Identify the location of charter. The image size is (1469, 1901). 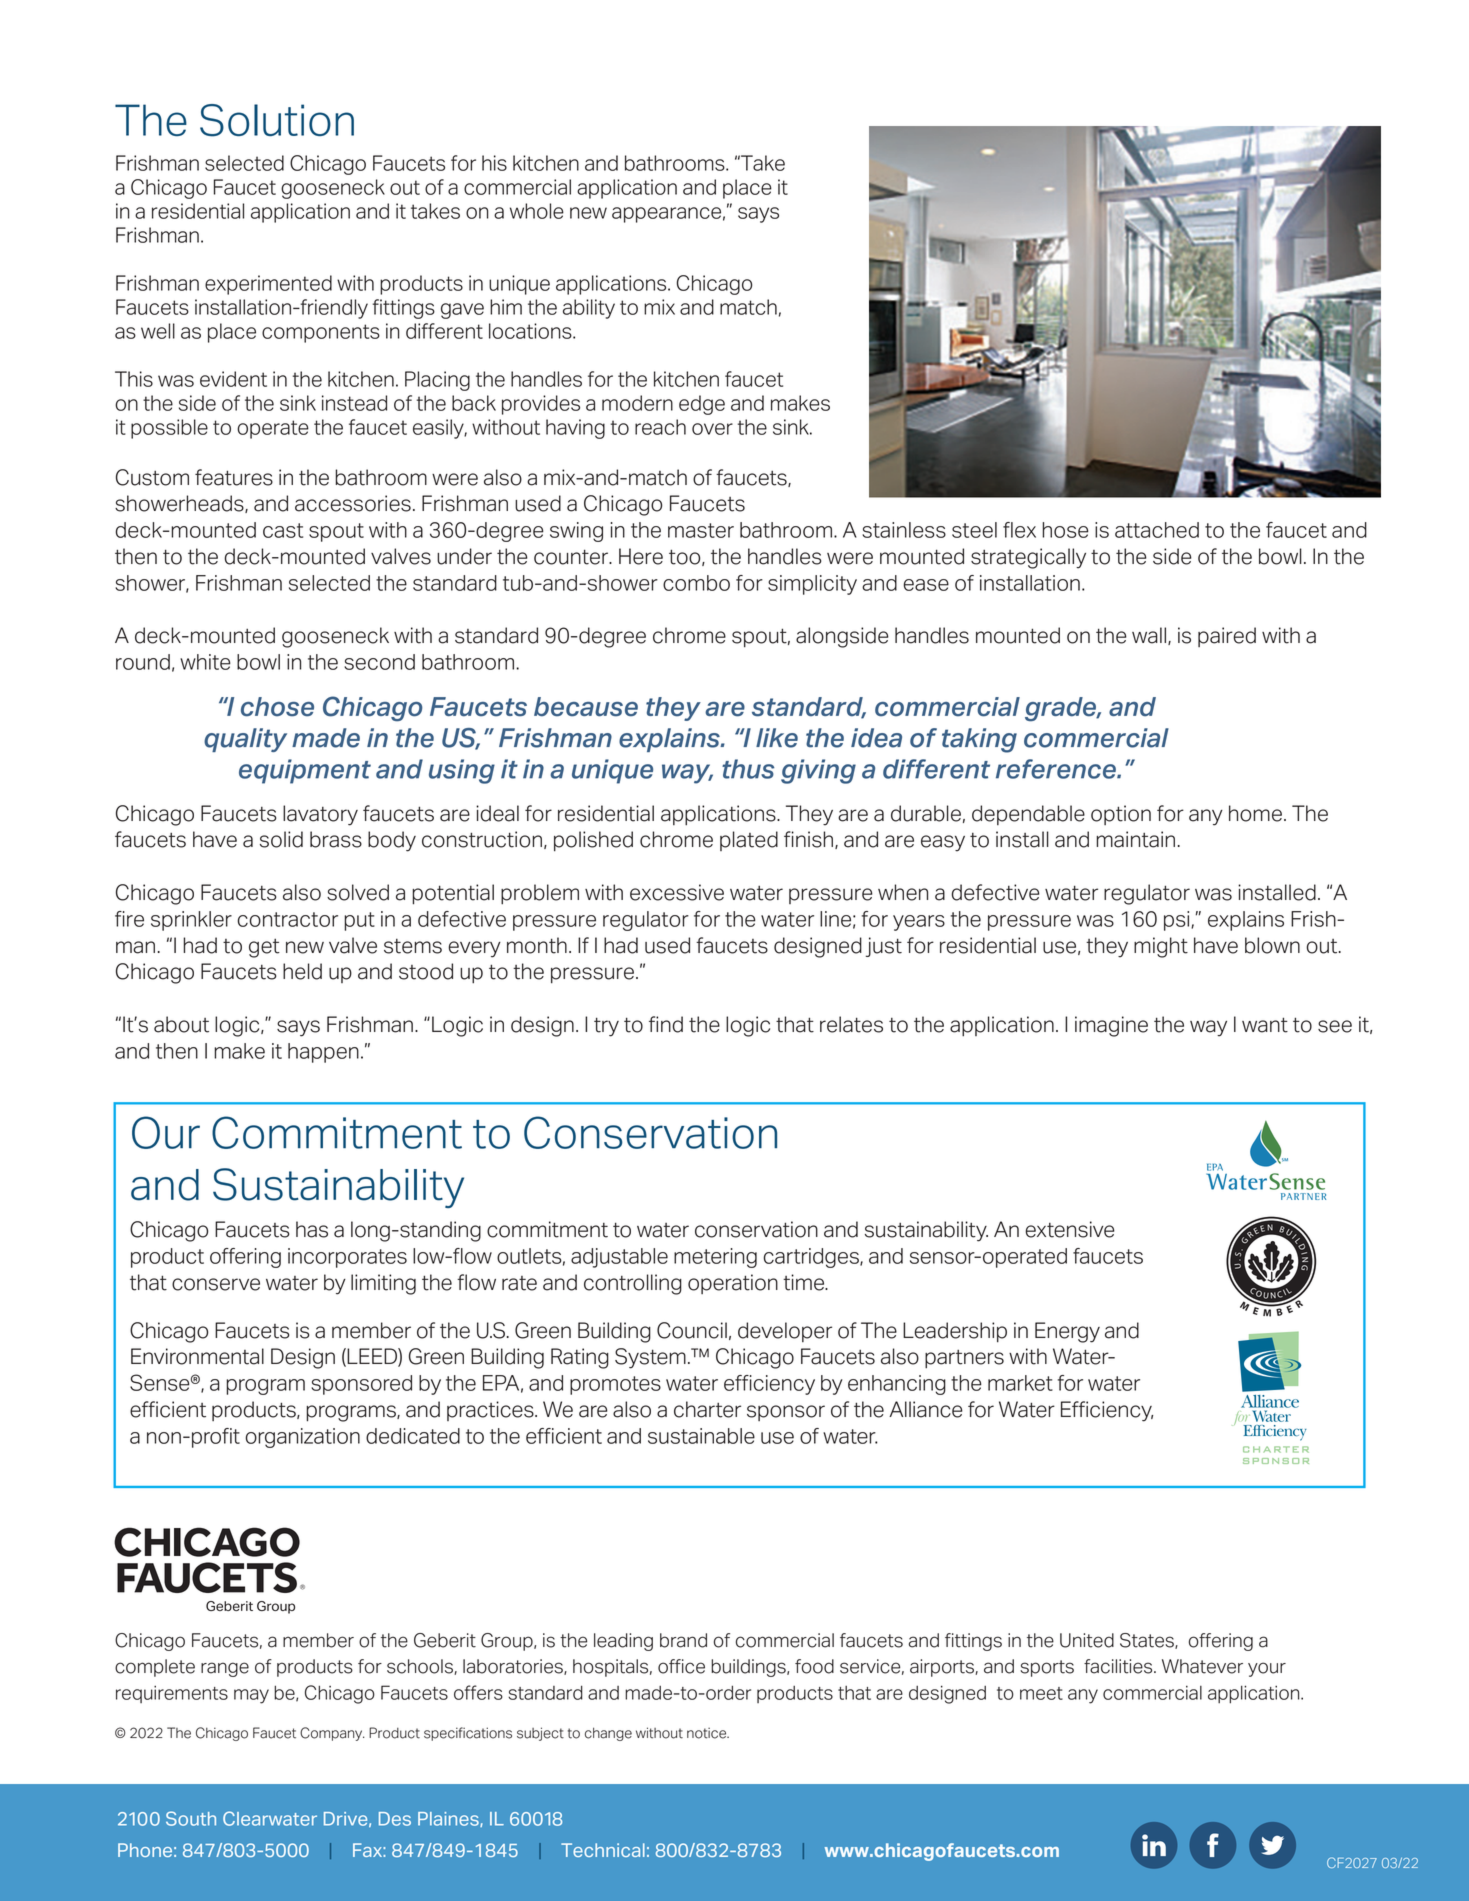
(707, 1409).
